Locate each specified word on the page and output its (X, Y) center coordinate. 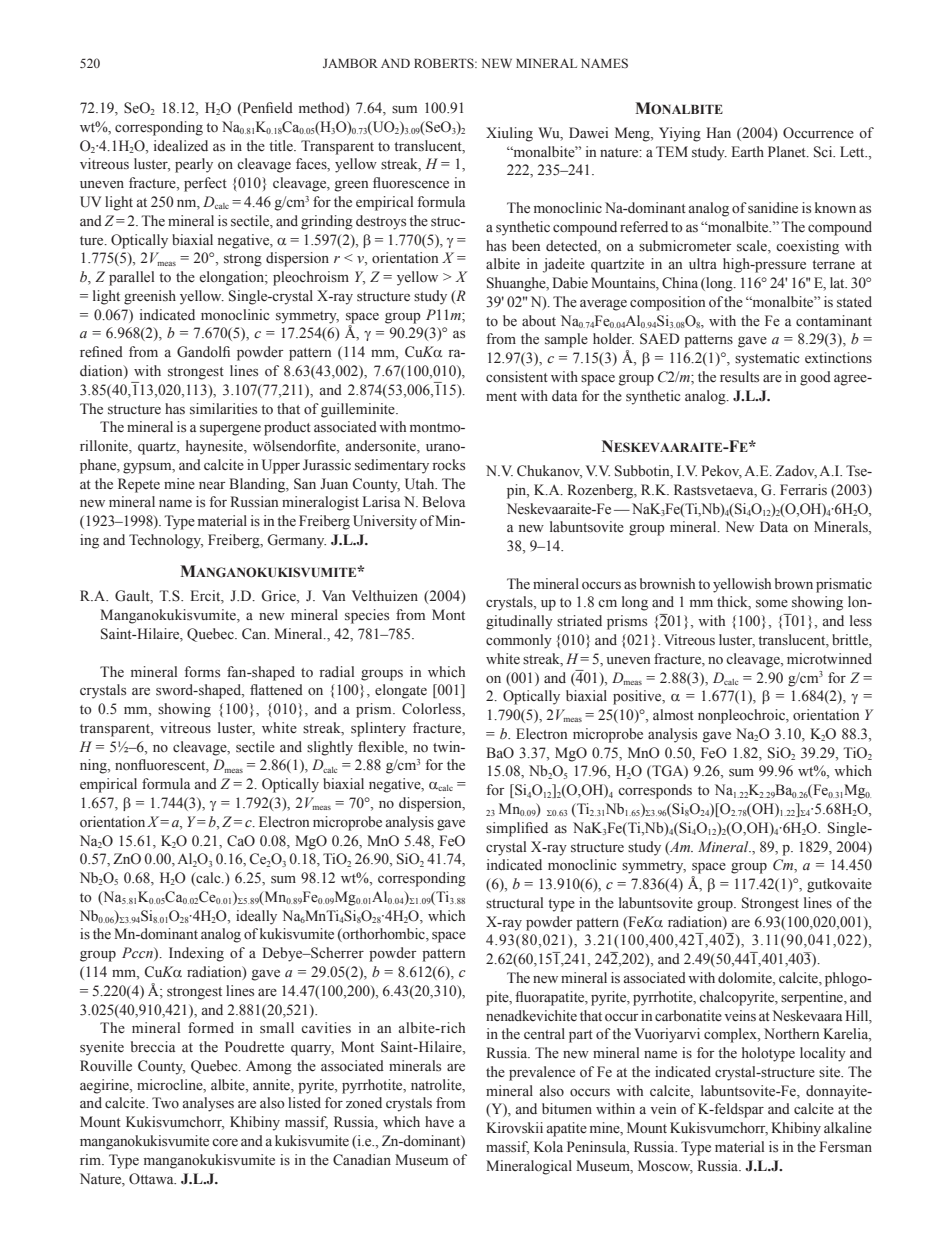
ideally (256, 917)
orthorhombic (384, 935)
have (439, 1121)
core (225, 1142)
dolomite (746, 979)
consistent (517, 377)
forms (202, 672)
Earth (747, 151)
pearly (194, 165)
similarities (223, 409)
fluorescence (411, 183)
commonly (519, 641)
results (739, 377)
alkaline (848, 1128)
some (772, 604)
